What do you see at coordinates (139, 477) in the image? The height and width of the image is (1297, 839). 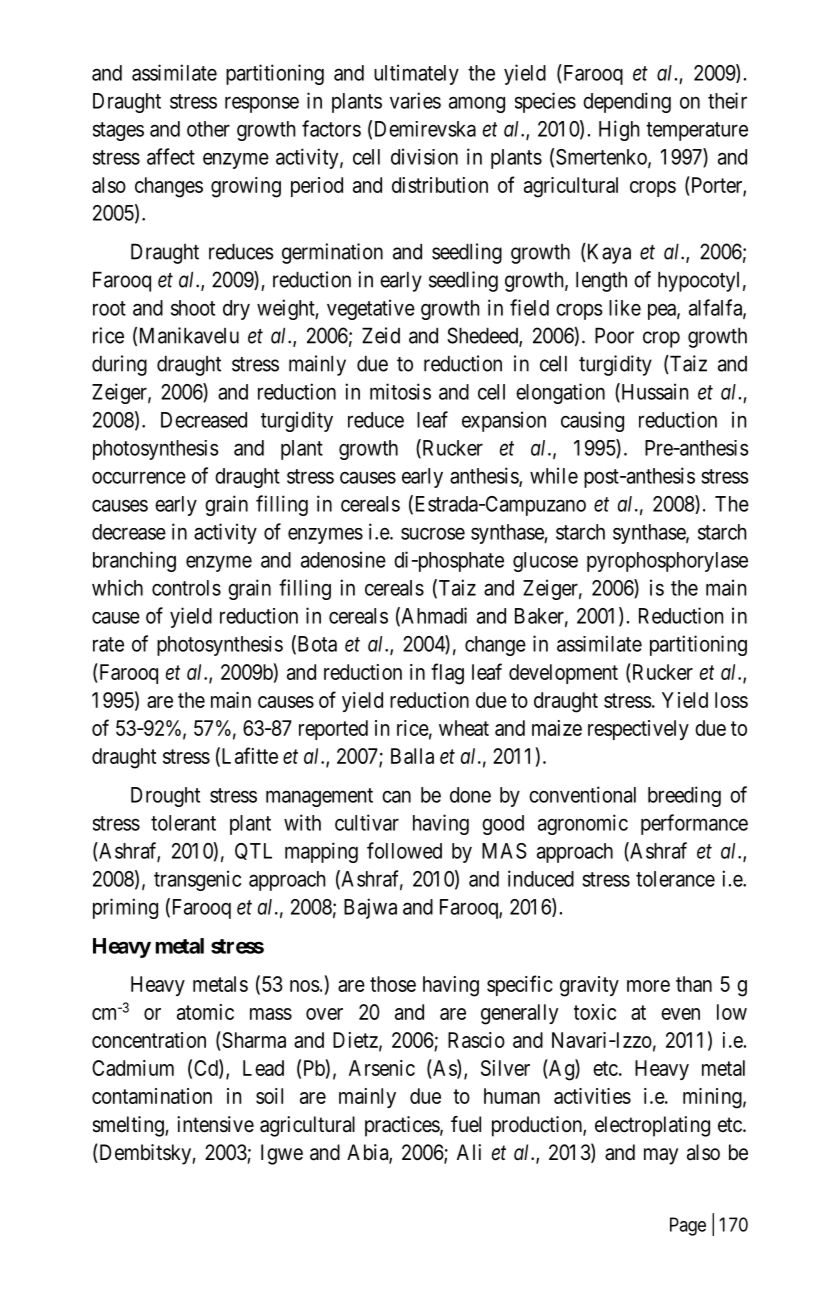 I see `occurrence` at bounding box center [139, 477].
